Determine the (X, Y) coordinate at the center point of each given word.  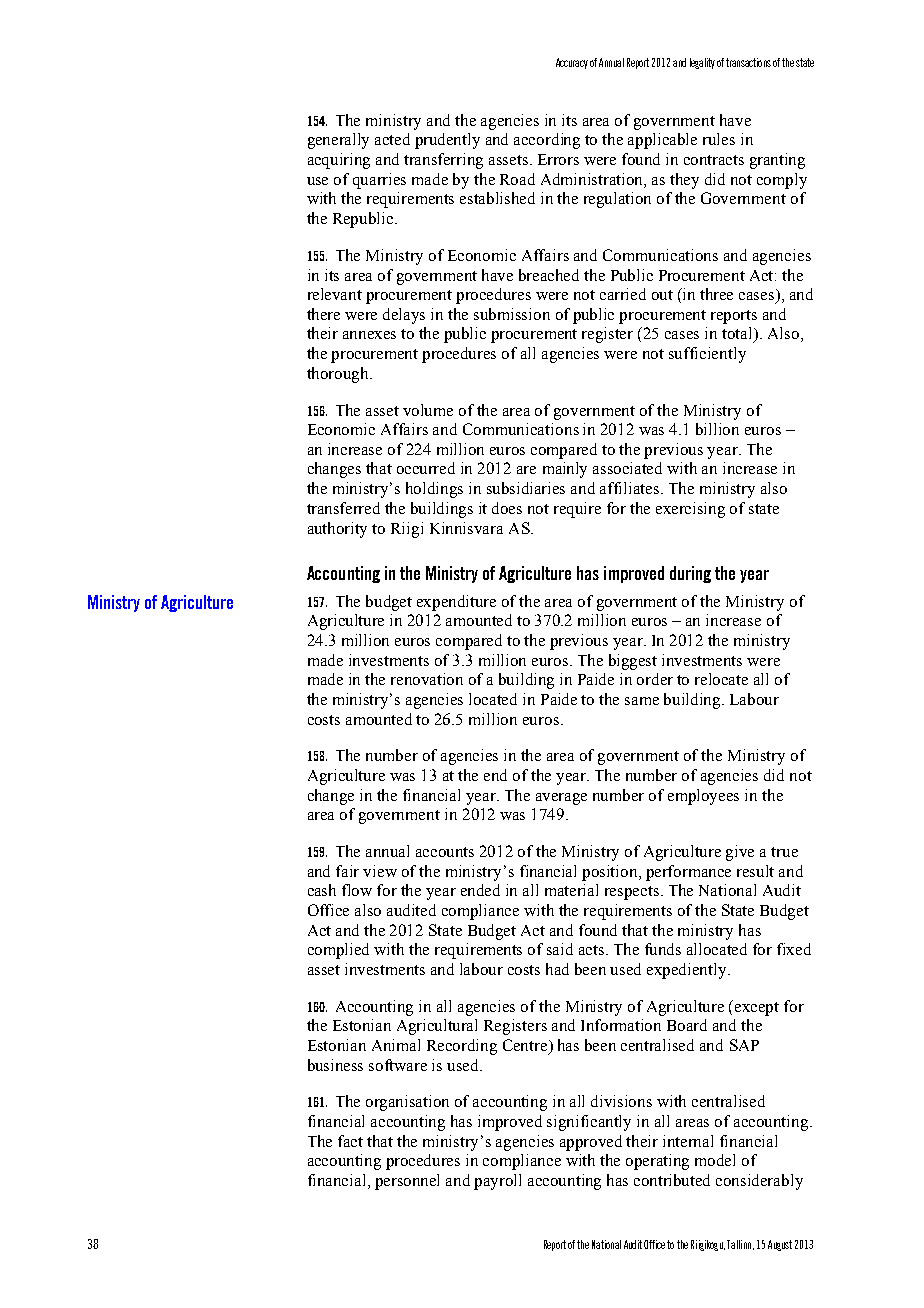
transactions (748, 62)
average (561, 799)
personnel (407, 1182)
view (380, 871)
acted (392, 139)
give (740, 853)
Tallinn (739, 1244)
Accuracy (572, 63)
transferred (343, 508)
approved (591, 1143)
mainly (565, 470)
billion (717, 429)
